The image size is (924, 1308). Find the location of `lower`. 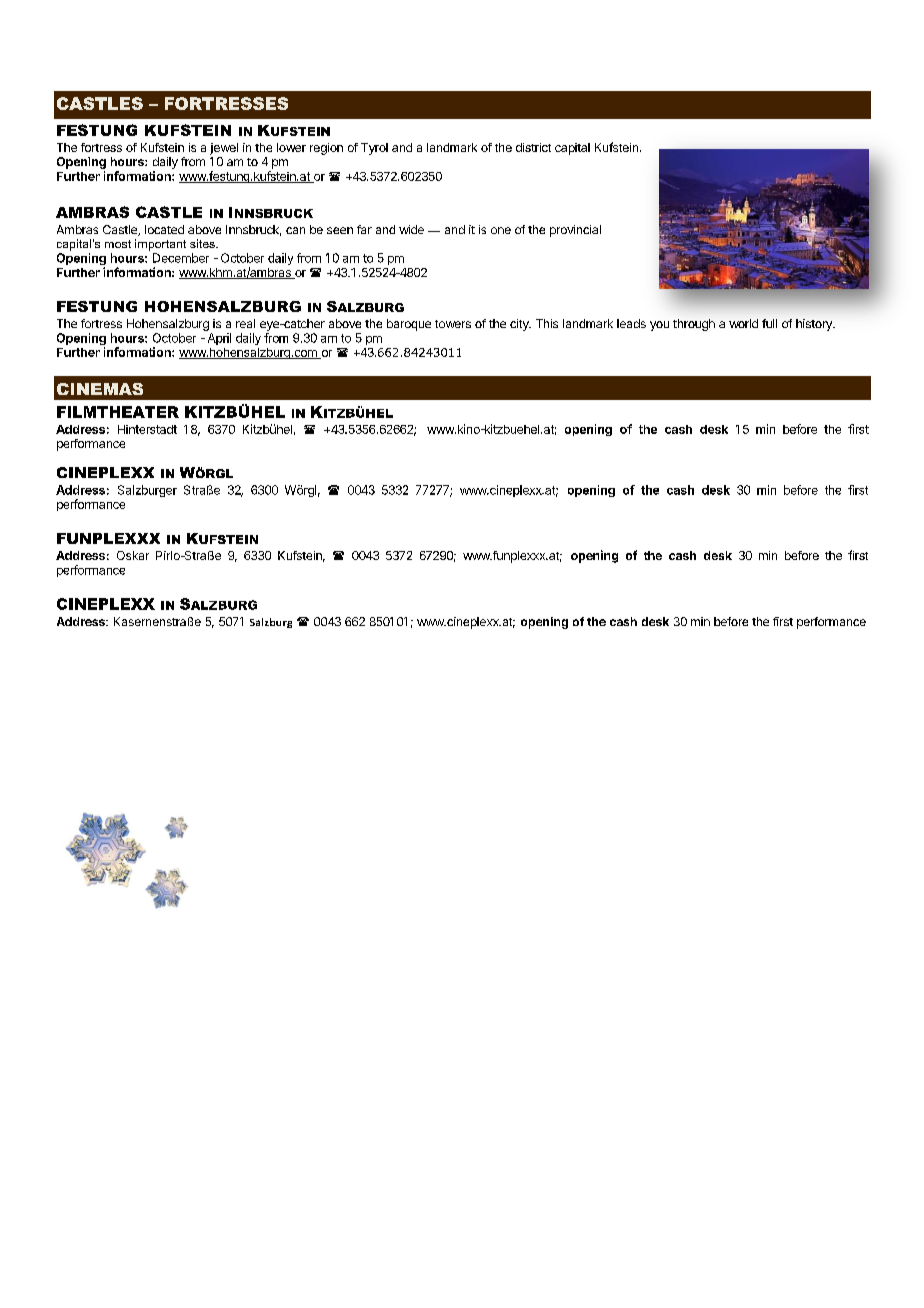

lower is located at coordinates (291, 147).
